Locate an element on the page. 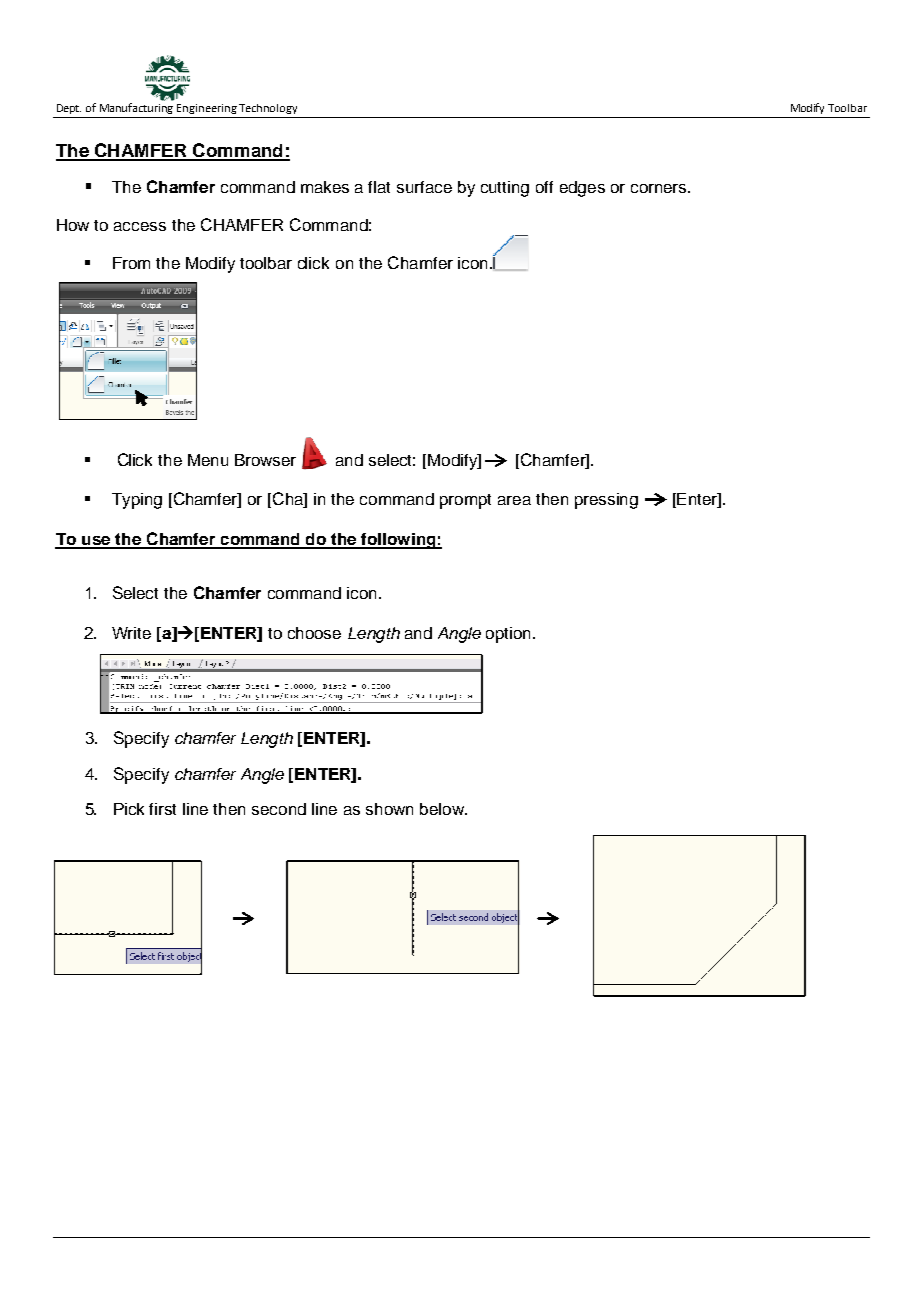  Pick is located at coordinates (129, 809).
